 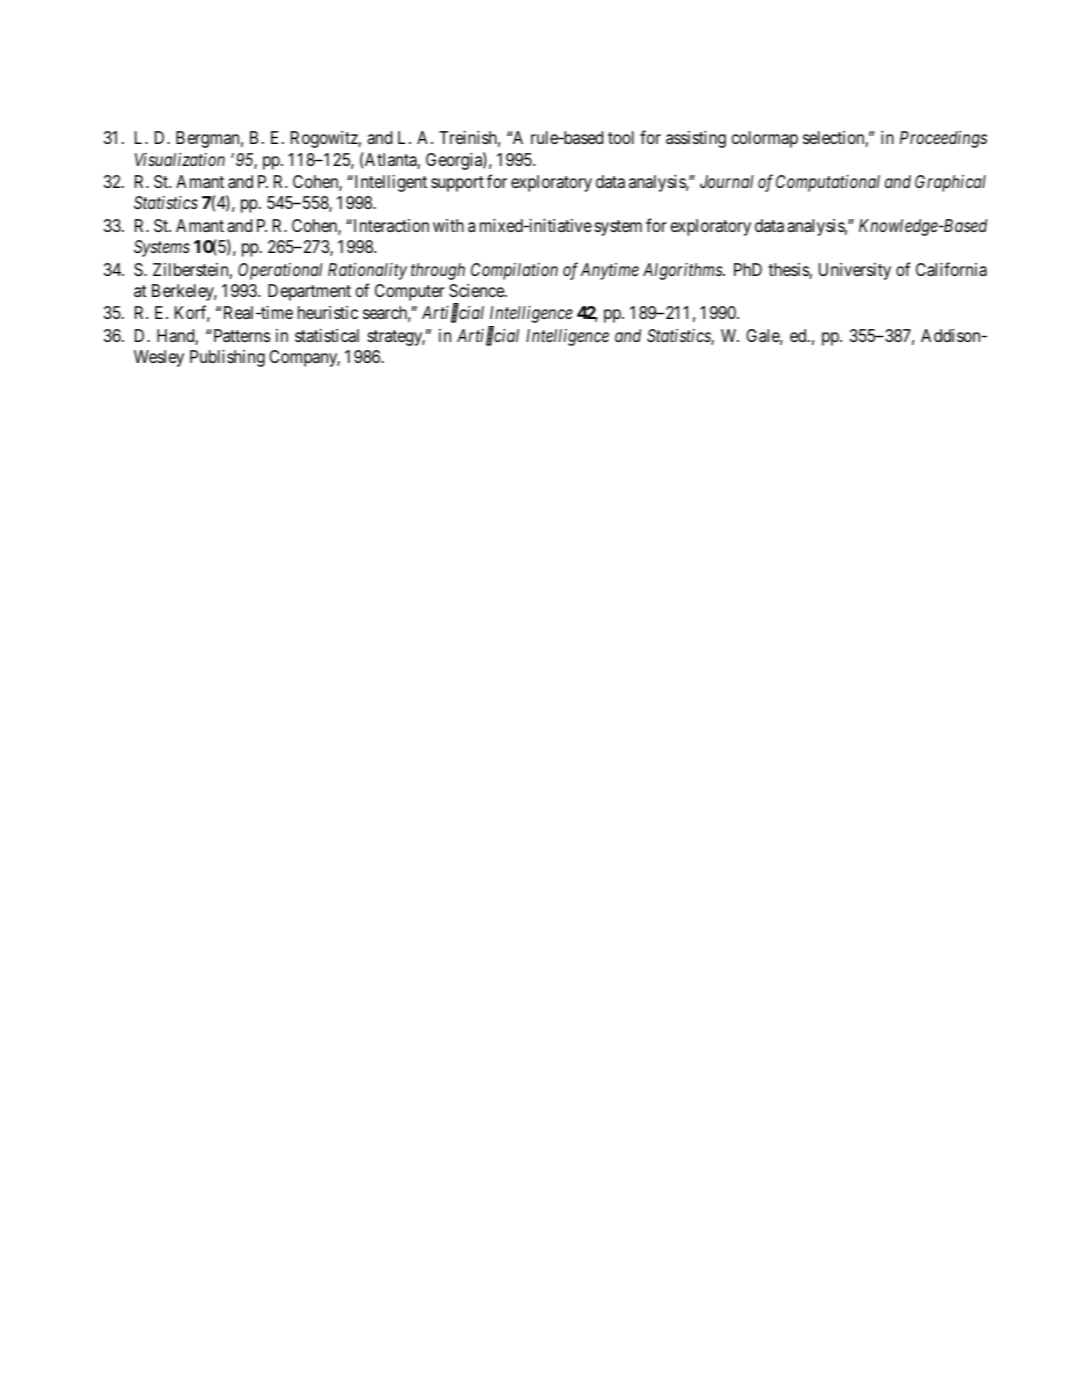 I want to click on Proceedings, so click(x=943, y=139).
